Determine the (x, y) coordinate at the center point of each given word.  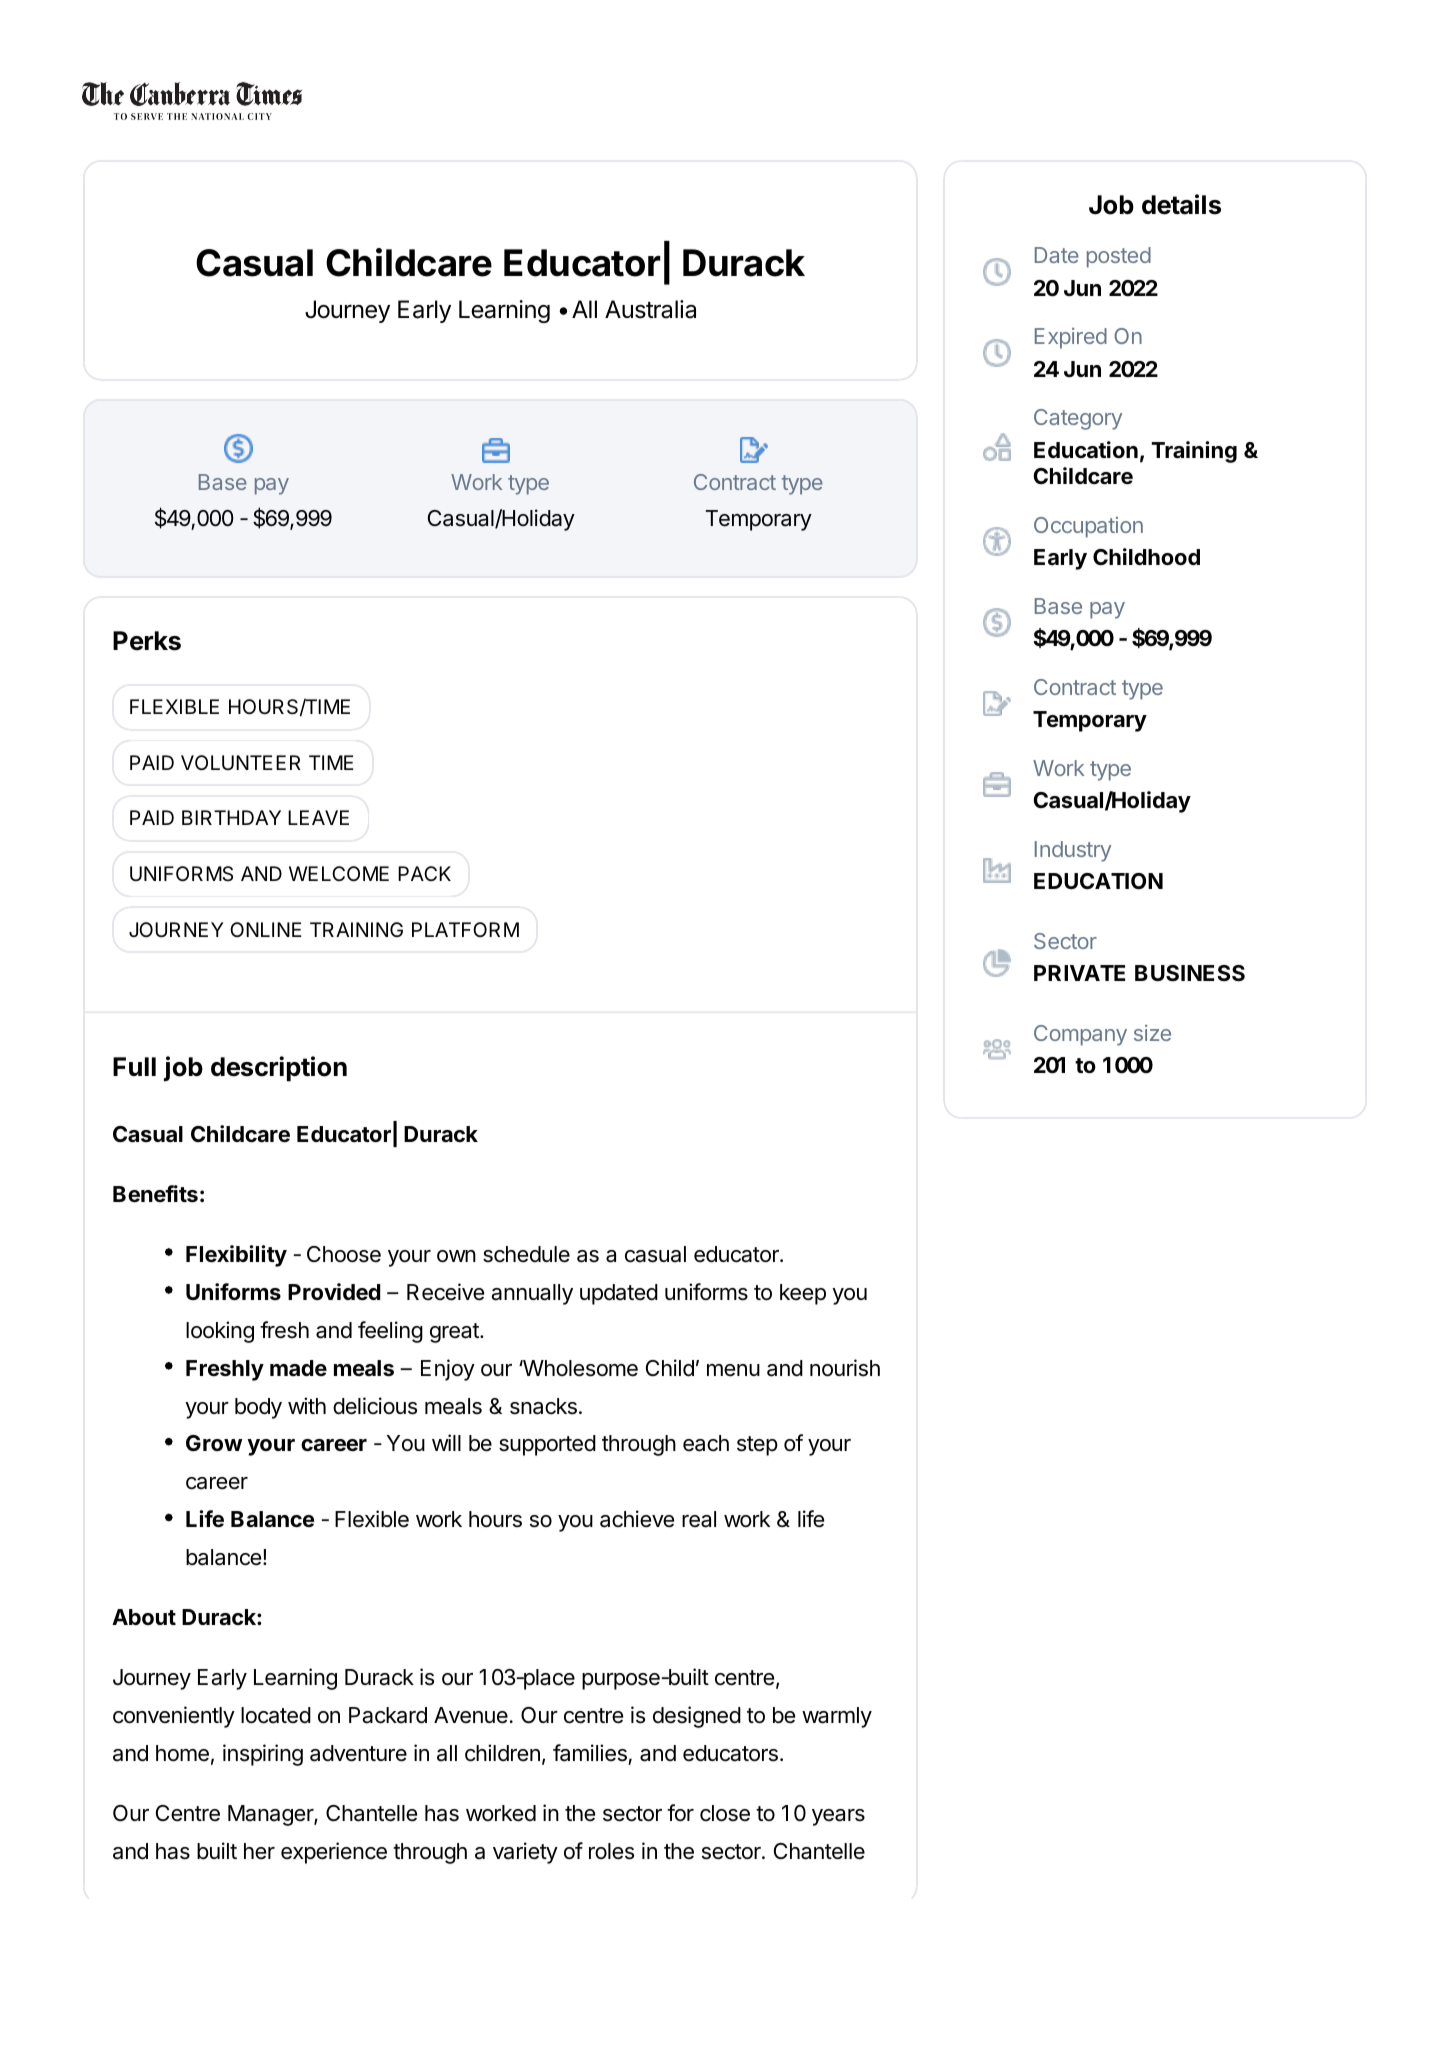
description (279, 1069)
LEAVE (318, 817)
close (725, 1813)
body (258, 1408)
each (706, 1443)
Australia (650, 309)
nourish (845, 1368)
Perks (147, 641)
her (259, 1851)
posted (1119, 257)
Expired (1071, 338)
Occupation (1088, 527)
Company (1080, 1035)
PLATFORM (465, 929)
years (838, 1817)
